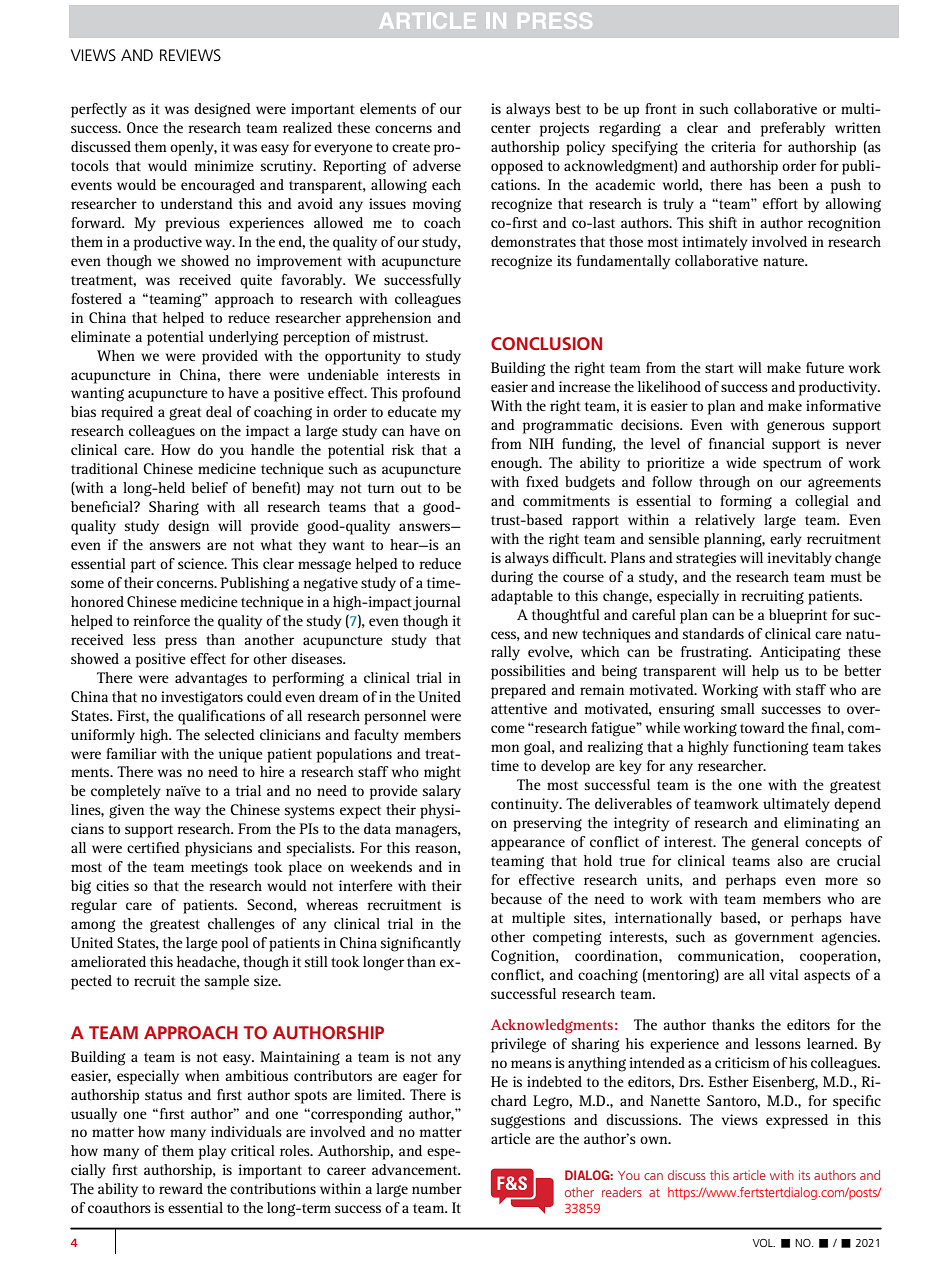 The width and height of the screenshot is (952, 1280). What do you see at coordinates (792, 465) in the screenshot?
I see `spectrum` at bounding box center [792, 465].
